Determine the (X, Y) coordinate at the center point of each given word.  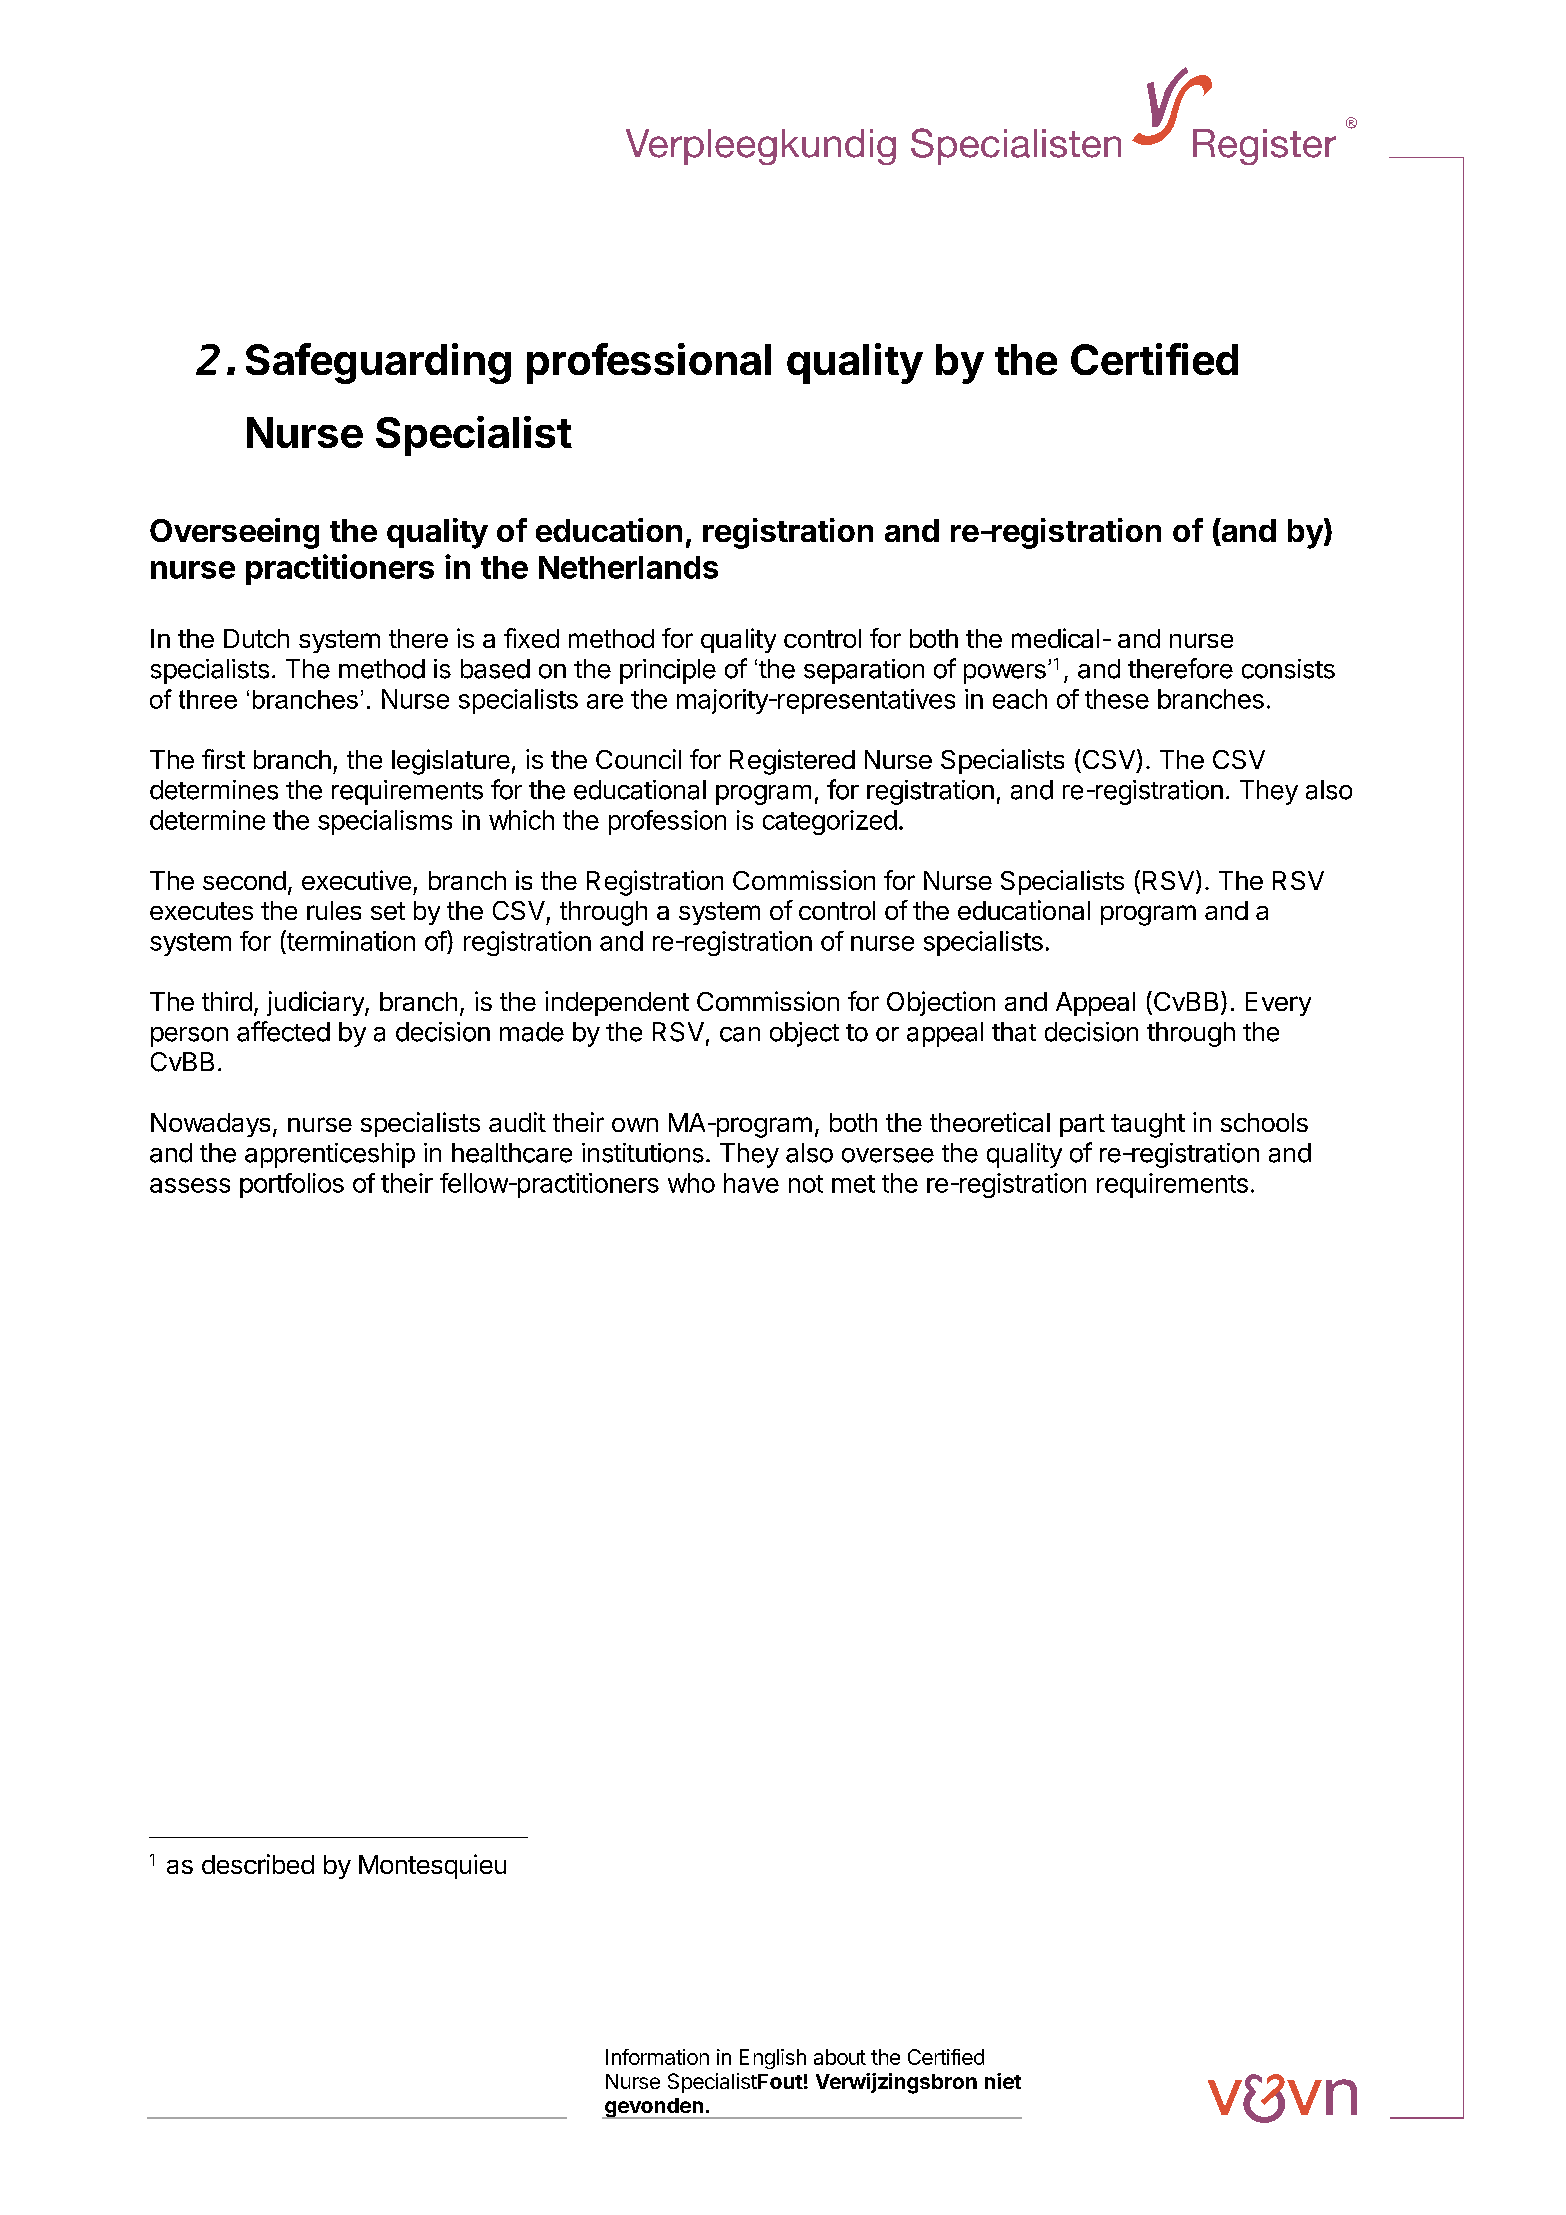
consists (1288, 669)
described (258, 1864)
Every (1278, 1004)
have (751, 1183)
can (740, 1034)
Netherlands (628, 567)
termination (350, 940)
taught (1148, 1125)
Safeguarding (378, 363)
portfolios (292, 1185)
